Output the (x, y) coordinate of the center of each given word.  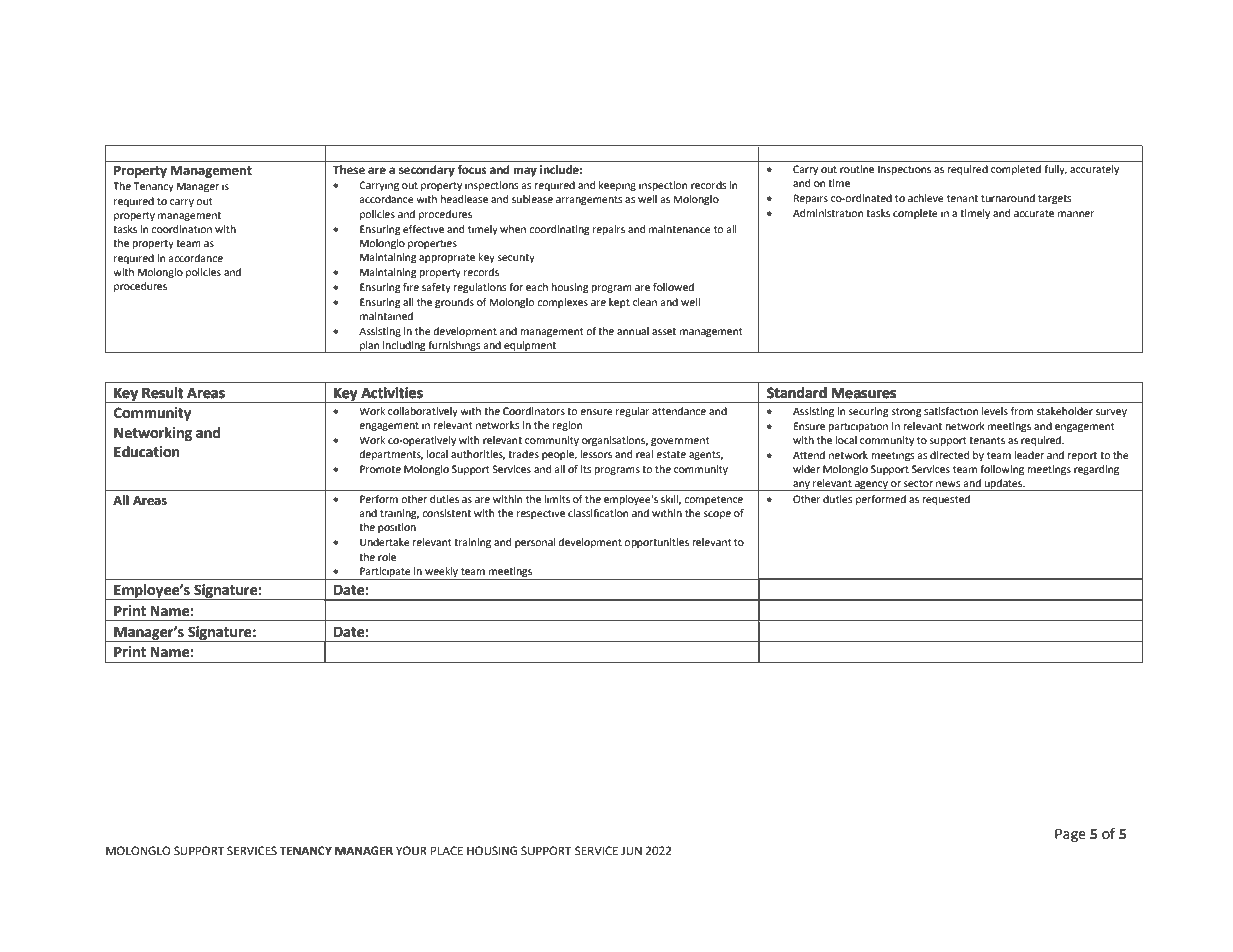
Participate (385, 573)
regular (633, 412)
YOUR (411, 851)
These (349, 170)
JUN (631, 851)
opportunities (656, 543)
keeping (617, 186)
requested (946, 500)
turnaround (1008, 198)
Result (163, 393)
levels (995, 411)
